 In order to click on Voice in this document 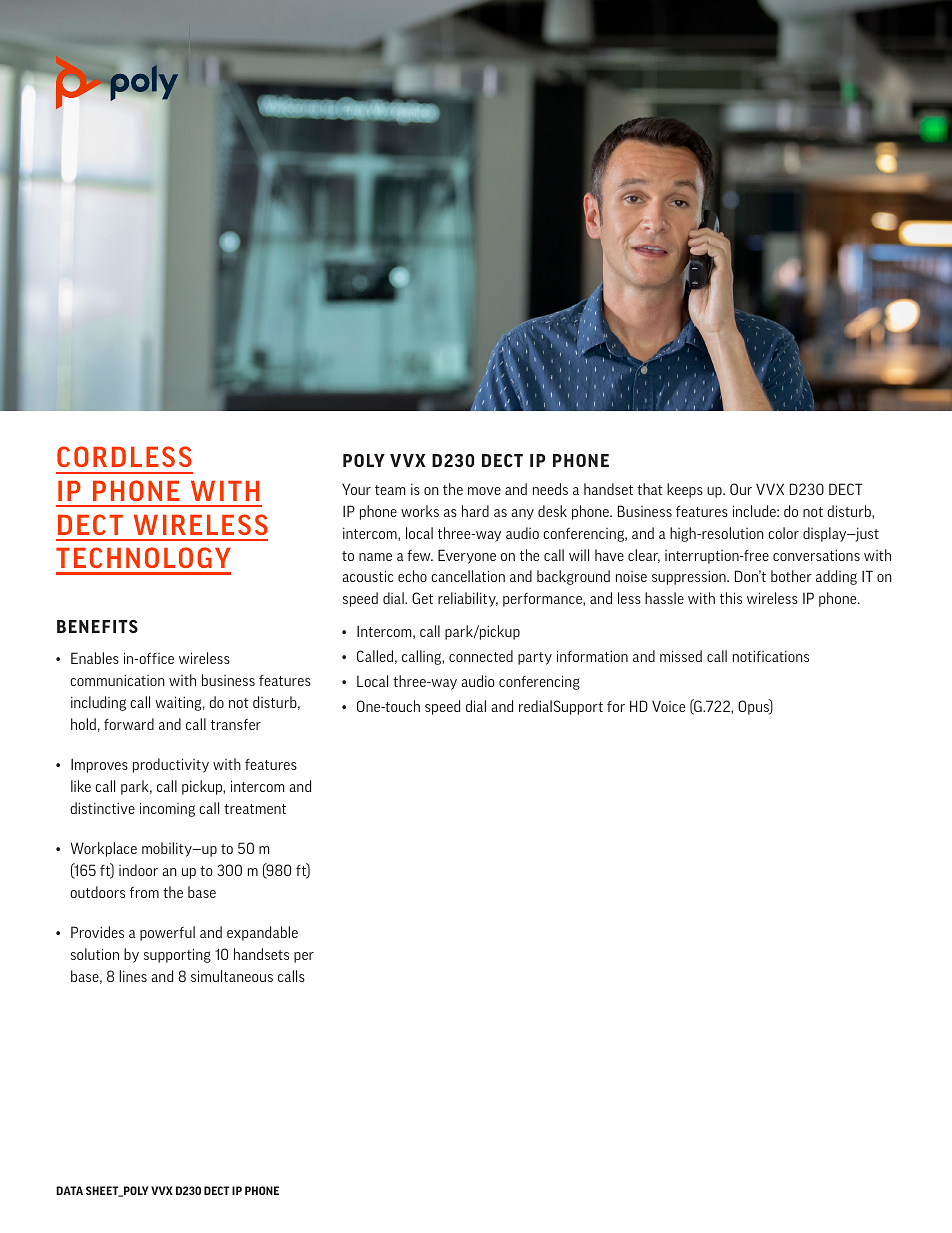, I will do `click(668, 706)`.
